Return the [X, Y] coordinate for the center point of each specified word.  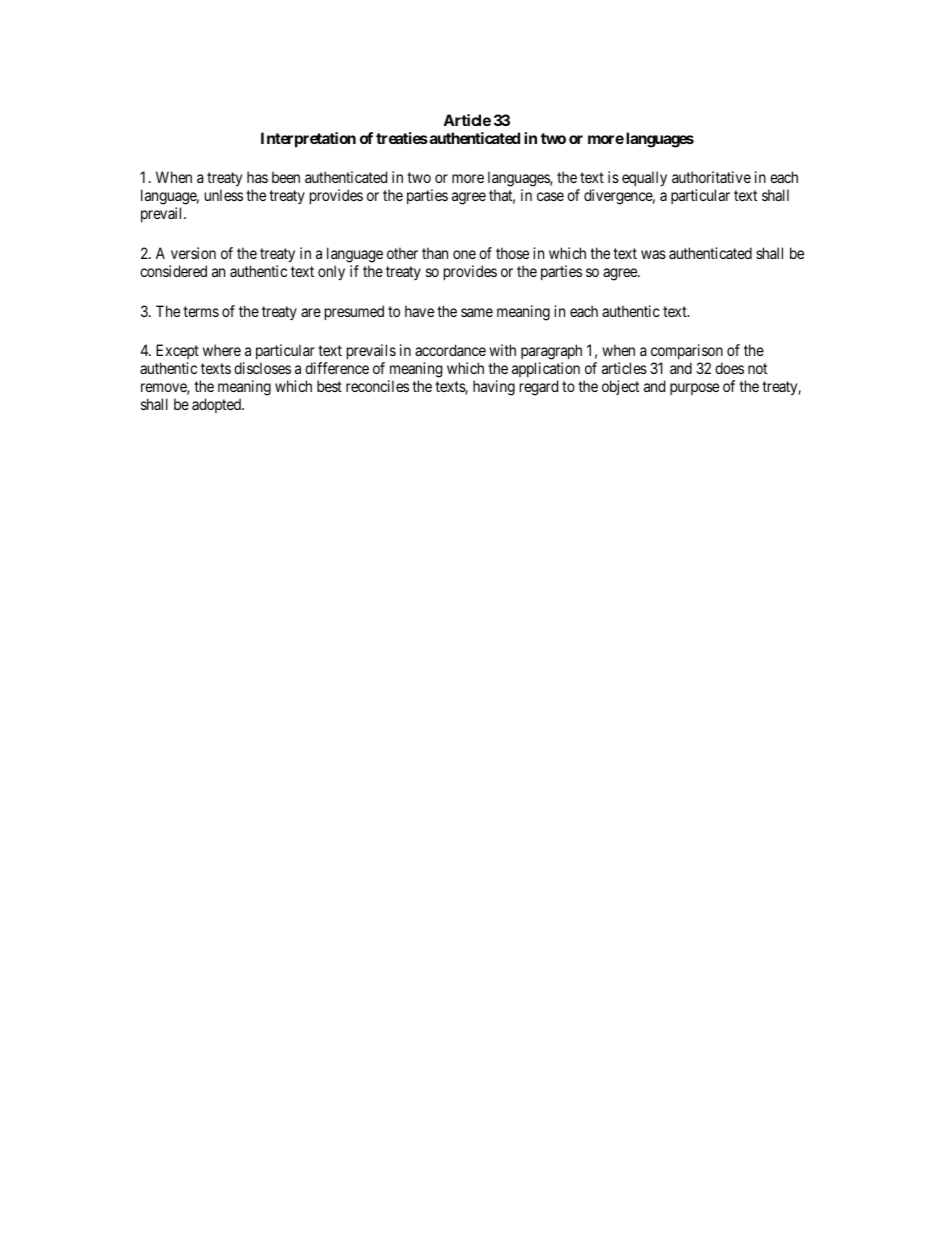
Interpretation [308, 139]
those [512, 253]
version [193, 253]
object [620, 387]
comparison [687, 353]
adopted [217, 405]
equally [644, 179]
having [494, 388]
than [435, 253]
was [653, 254]
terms [201, 311]
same [477, 312]
